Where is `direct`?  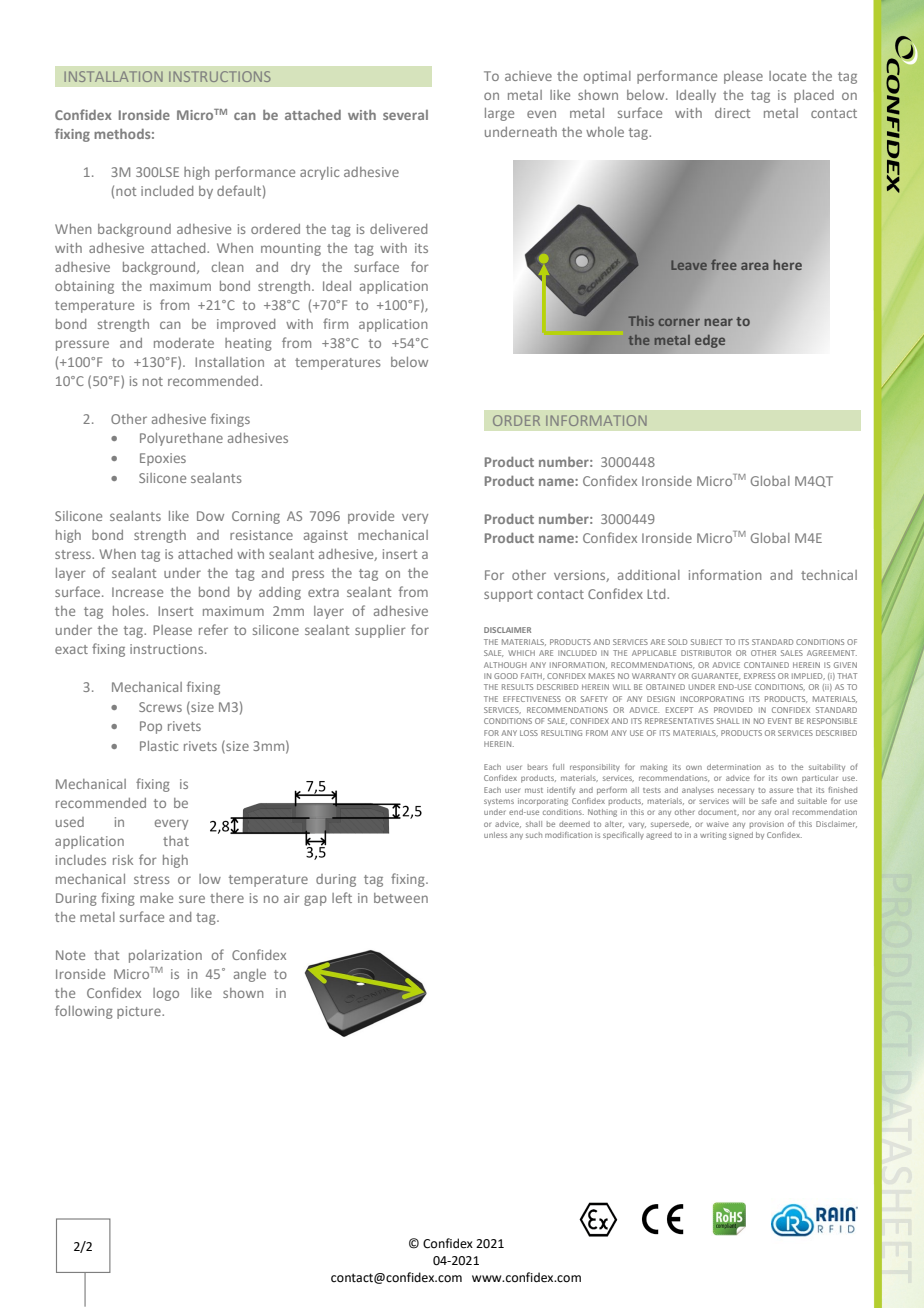
direct is located at coordinates (732, 113).
